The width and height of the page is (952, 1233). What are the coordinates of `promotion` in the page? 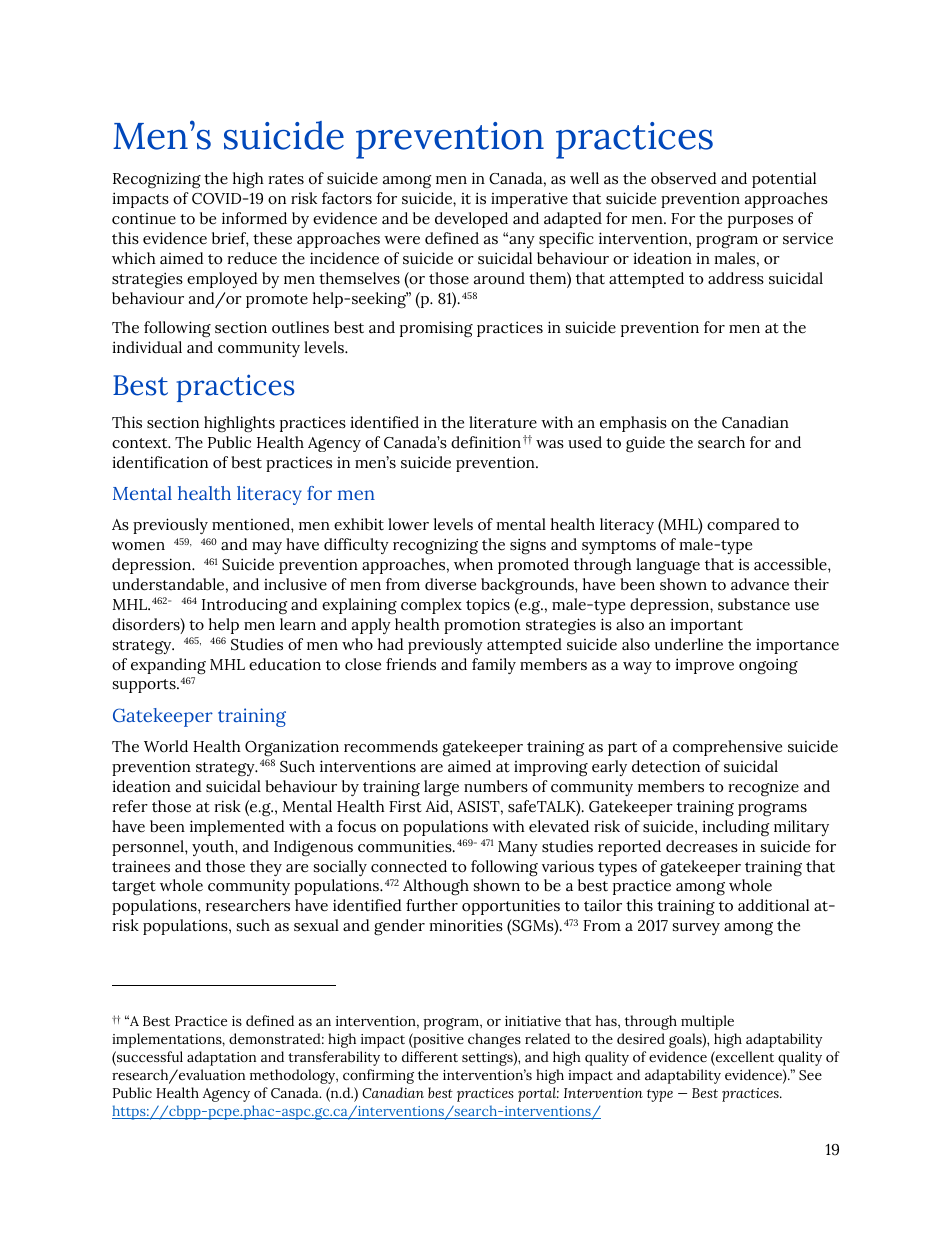 It's located at (482, 626).
